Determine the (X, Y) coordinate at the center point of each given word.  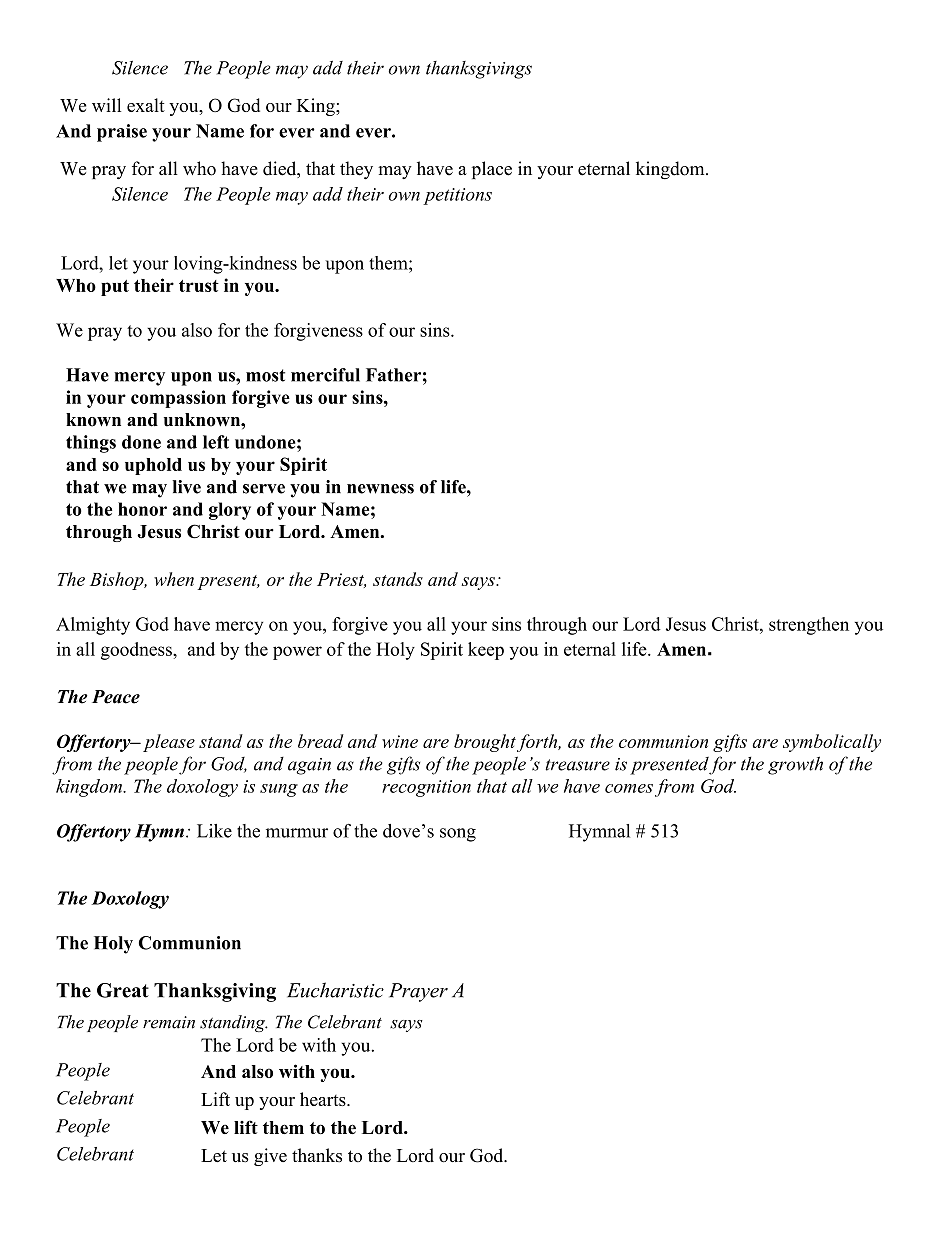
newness (380, 489)
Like (214, 831)
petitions (457, 196)
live (186, 487)
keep (486, 651)
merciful (325, 375)
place (492, 170)
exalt (146, 105)
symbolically (832, 743)
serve (264, 489)
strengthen (809, 626)
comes (629, 788)
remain (169, 1022)
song (458, 835)
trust (199, 286)
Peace (116, 697)
